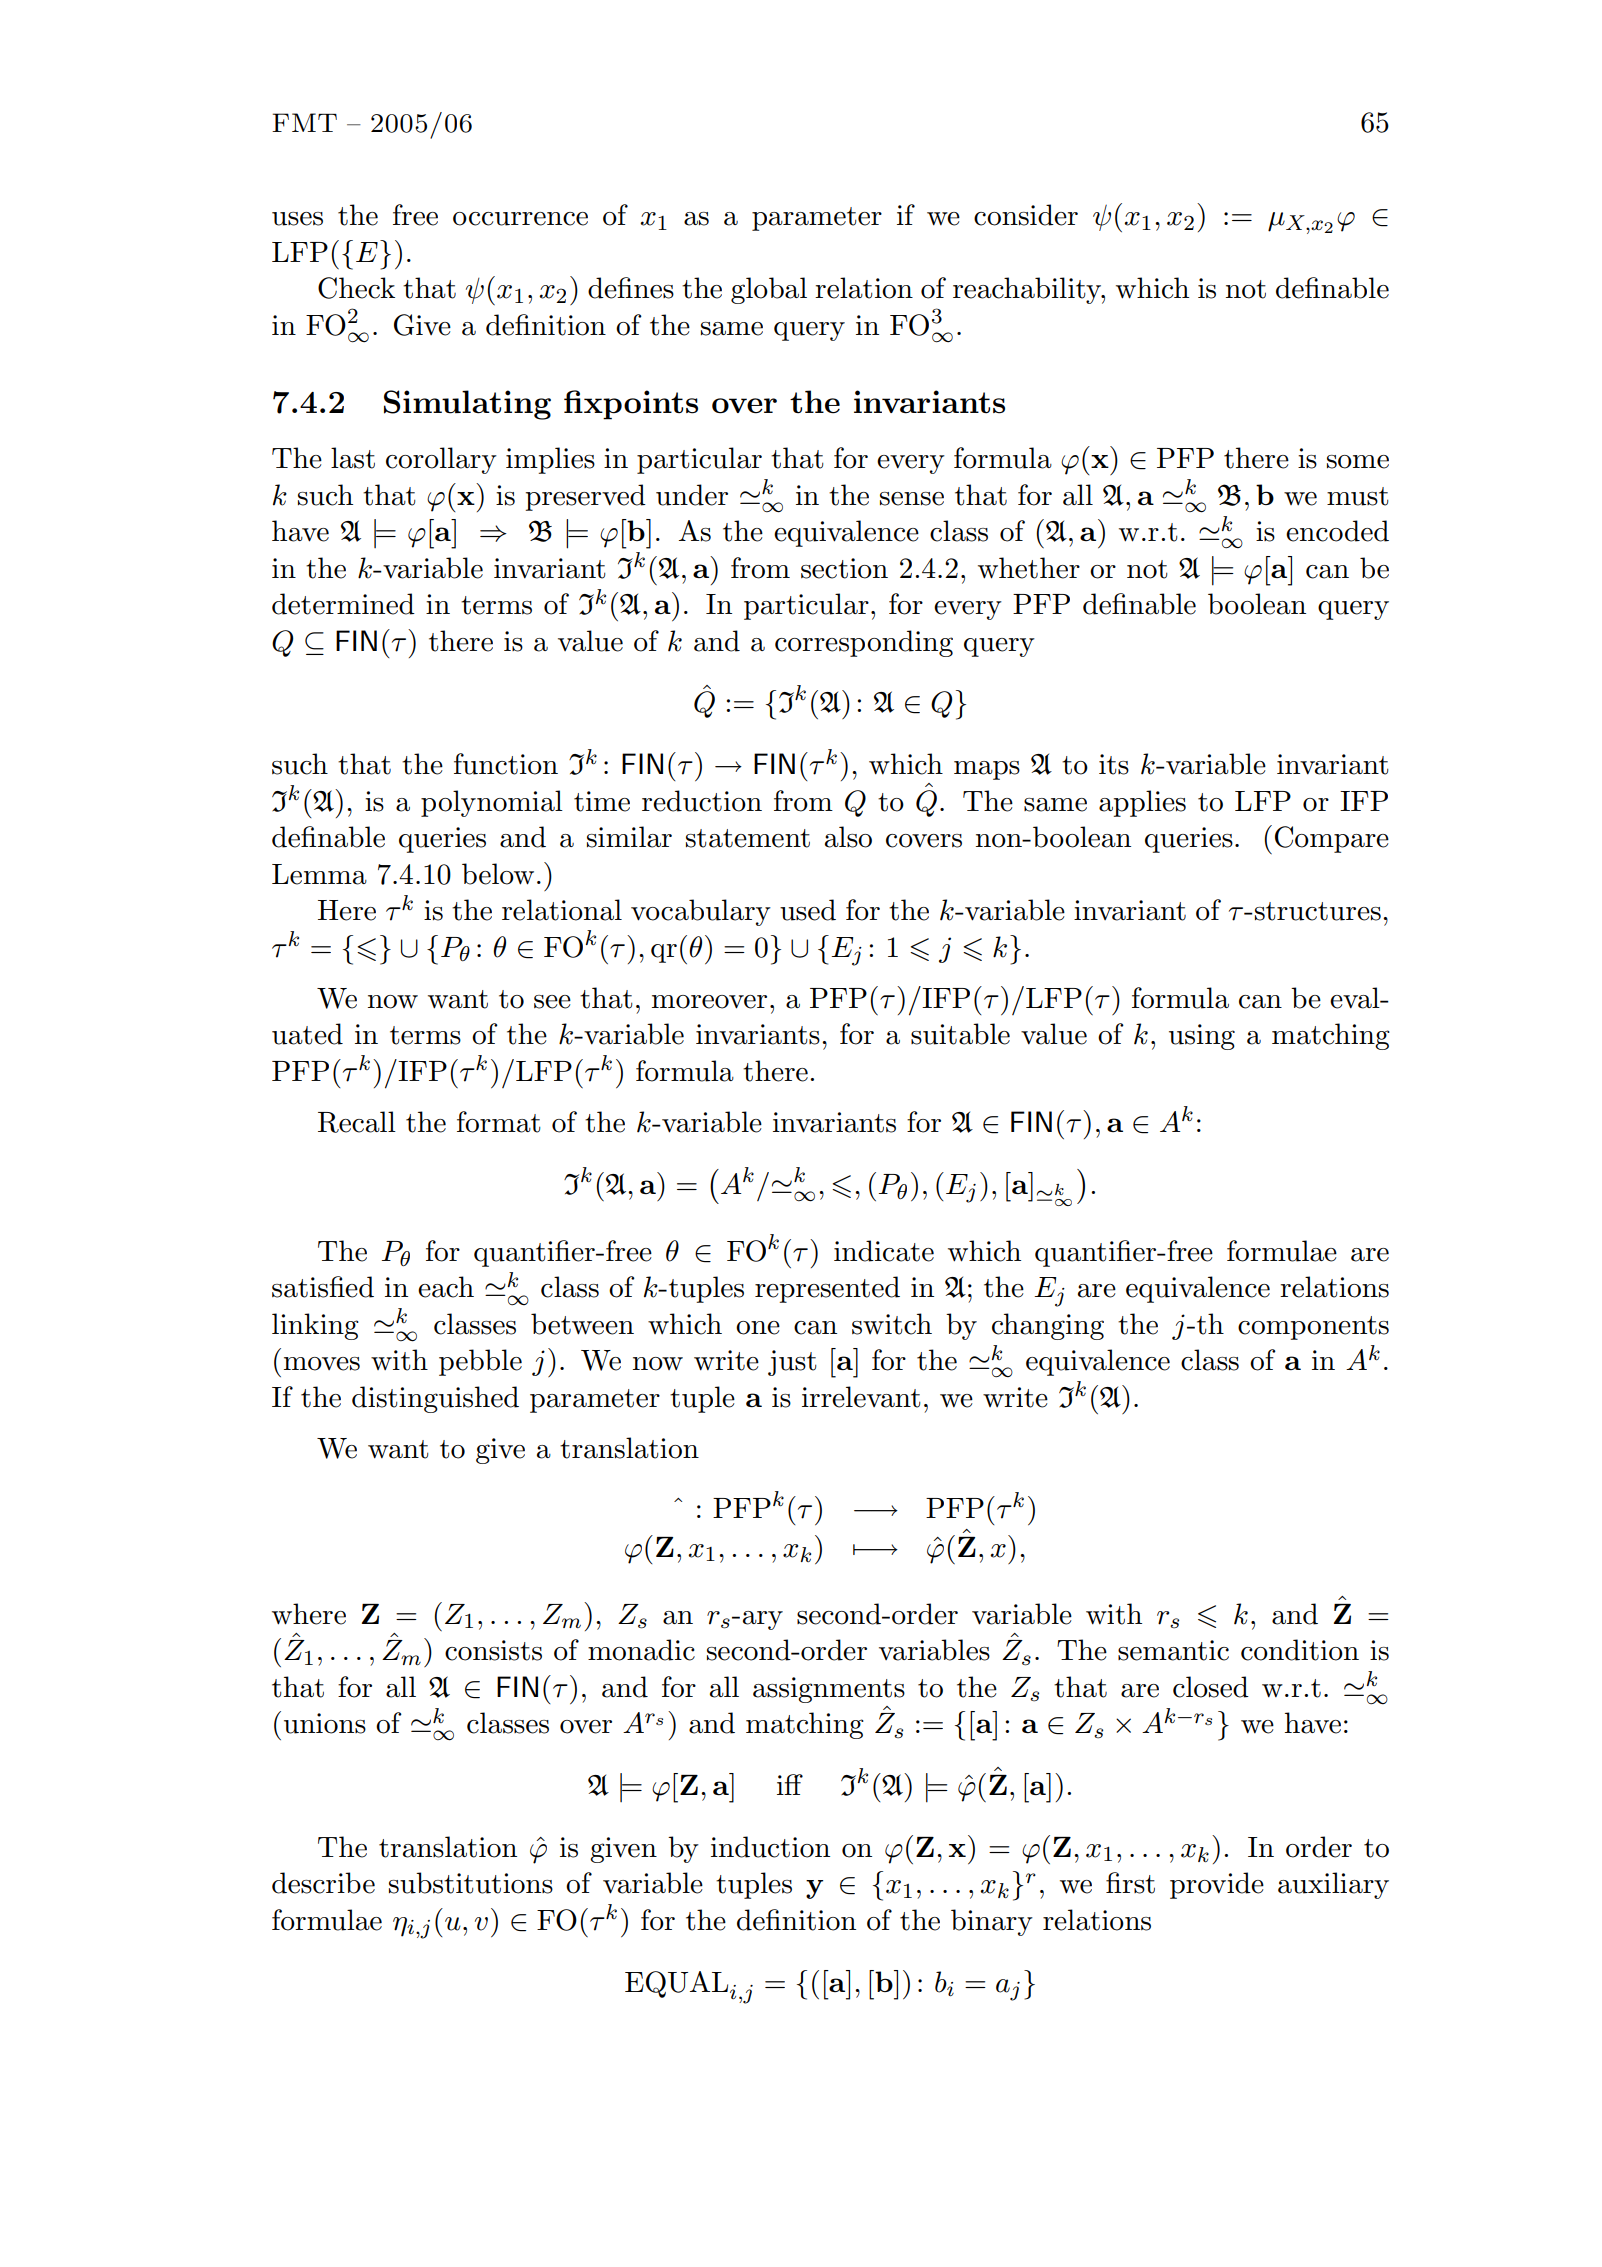 The height and width of the image is (2267, 1602). I want to click on consider, so click(1026, 215).
